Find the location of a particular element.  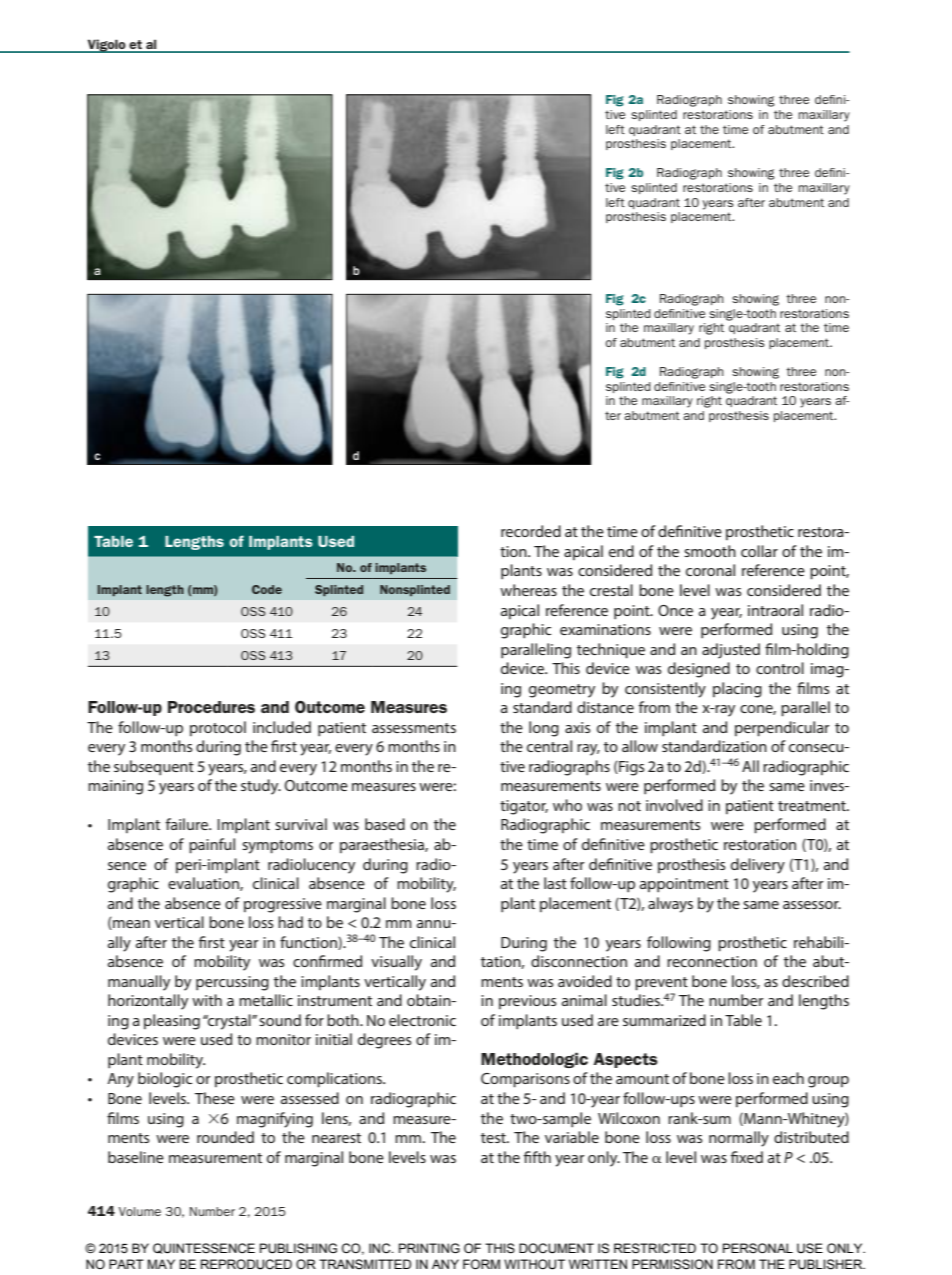

pleasing is located at coordinates (172, 1022).
